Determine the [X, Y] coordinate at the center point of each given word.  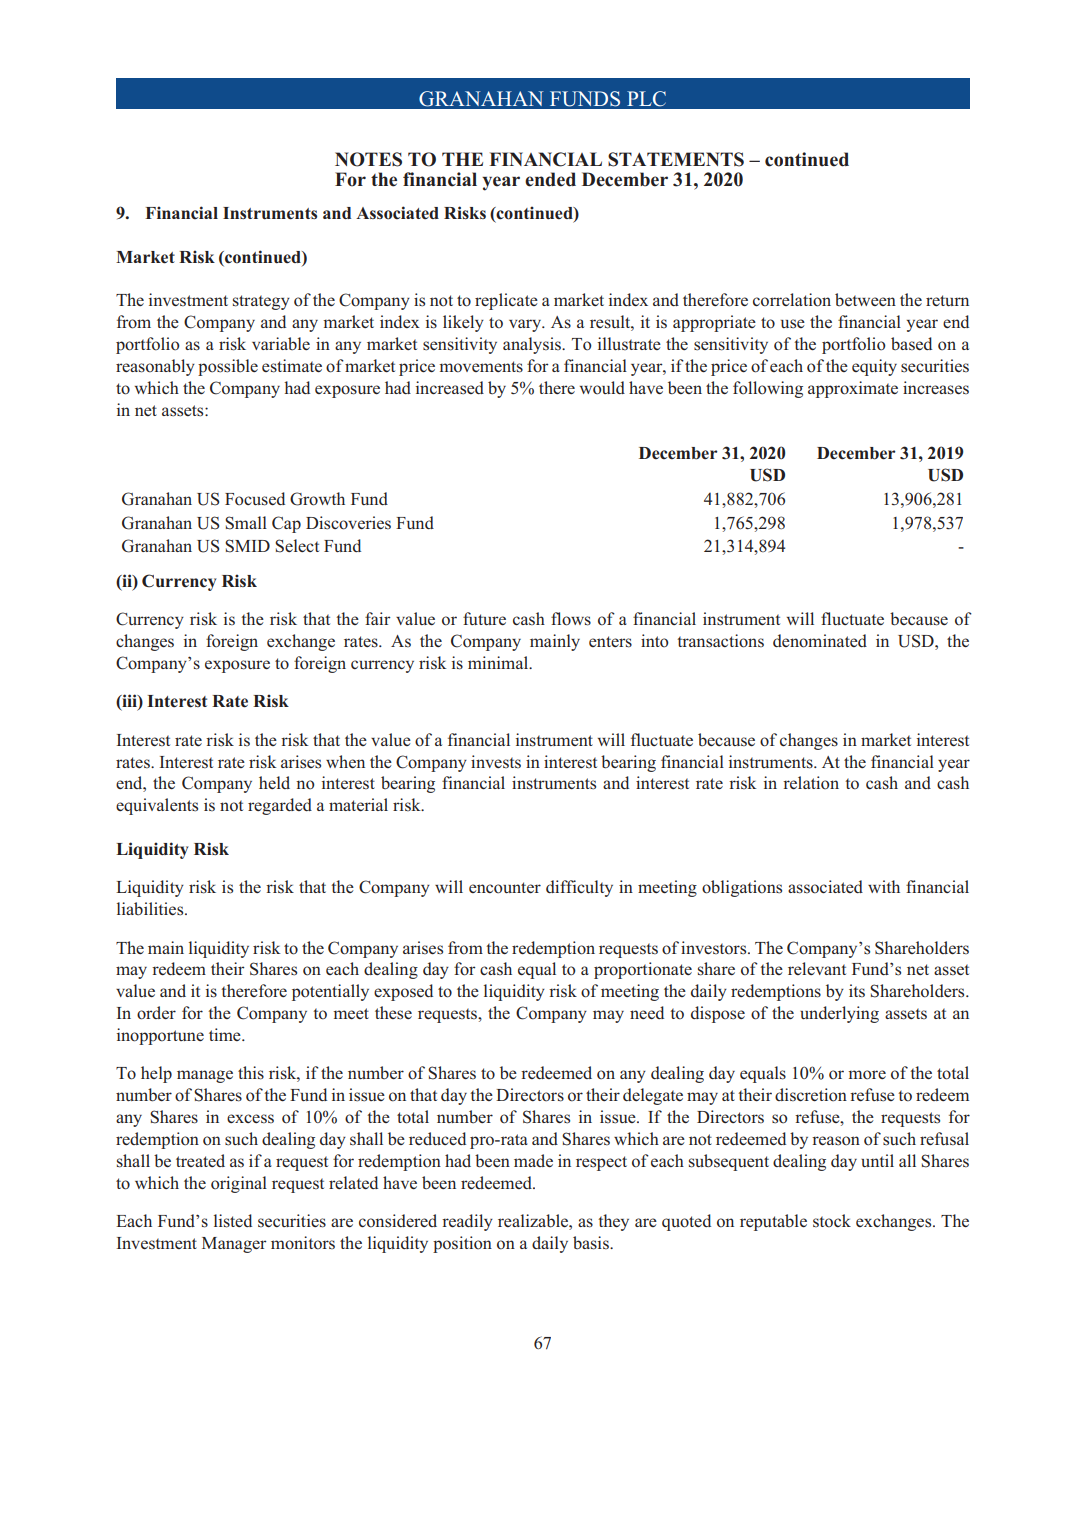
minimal [499, 662]
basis [592, 1243]
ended [550, 179]
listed [233, 1221]
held [274, 782]
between [865, 299]
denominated [820, 641]
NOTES [368, 159]
